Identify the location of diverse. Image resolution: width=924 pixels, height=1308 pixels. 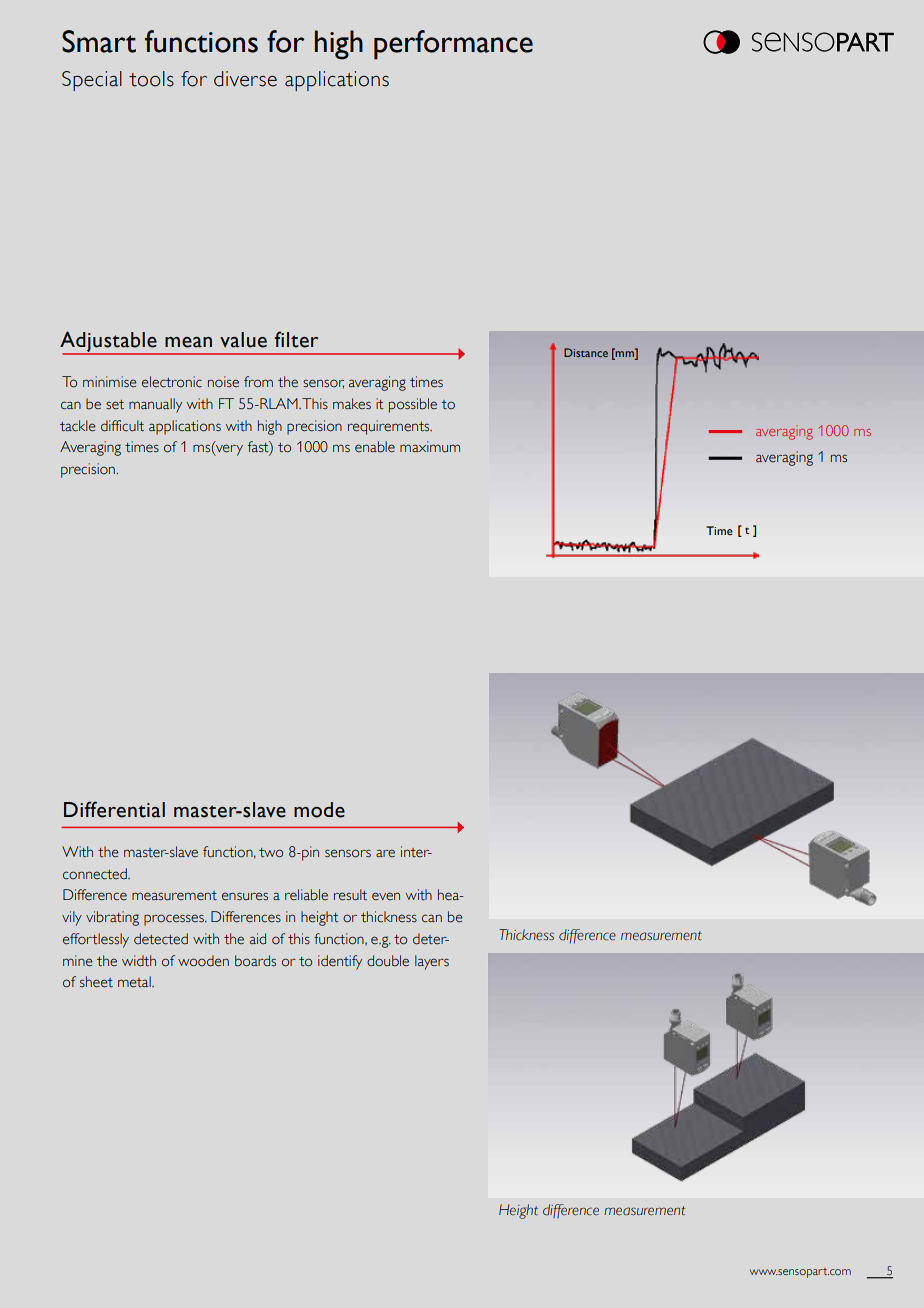
(245, 79).
